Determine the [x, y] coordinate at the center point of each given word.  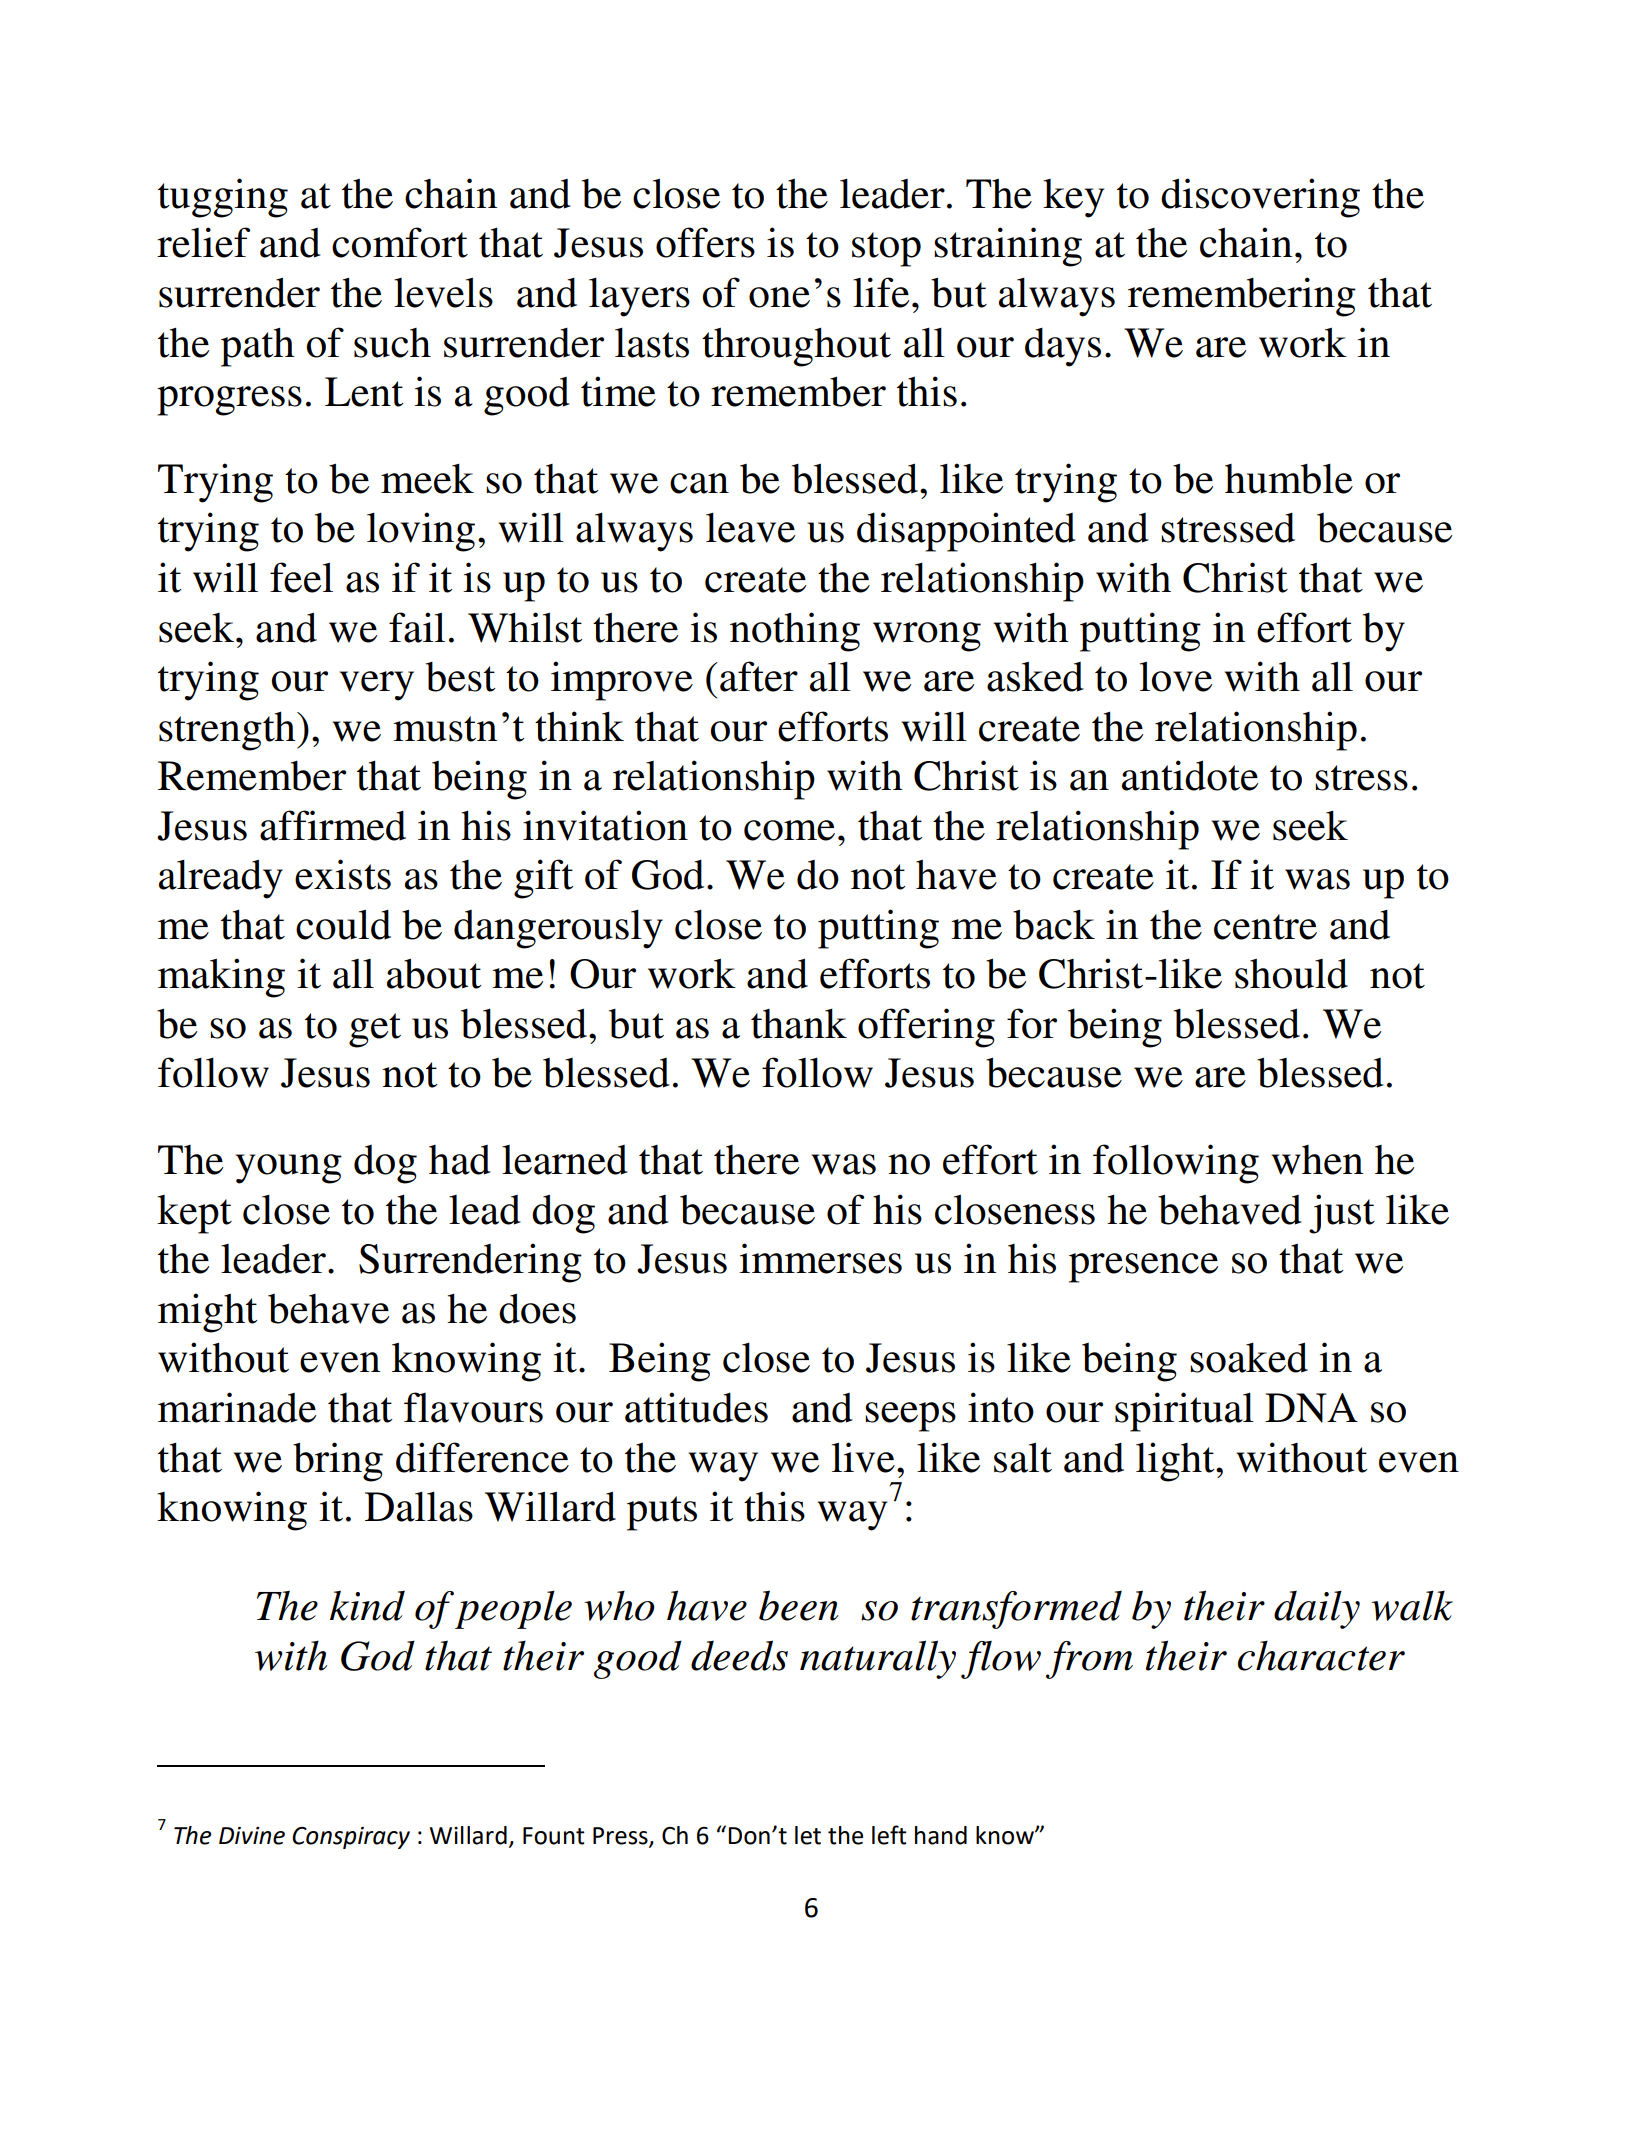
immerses [820, 1258]
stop [886, 249]
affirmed [333, 825]
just [1342, 1214]
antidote [1190, 775]
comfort [400, 242]
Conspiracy [351, 1838]
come [789, 830]
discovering [1260, 198]
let [808, 1835]
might [207, 1313]
